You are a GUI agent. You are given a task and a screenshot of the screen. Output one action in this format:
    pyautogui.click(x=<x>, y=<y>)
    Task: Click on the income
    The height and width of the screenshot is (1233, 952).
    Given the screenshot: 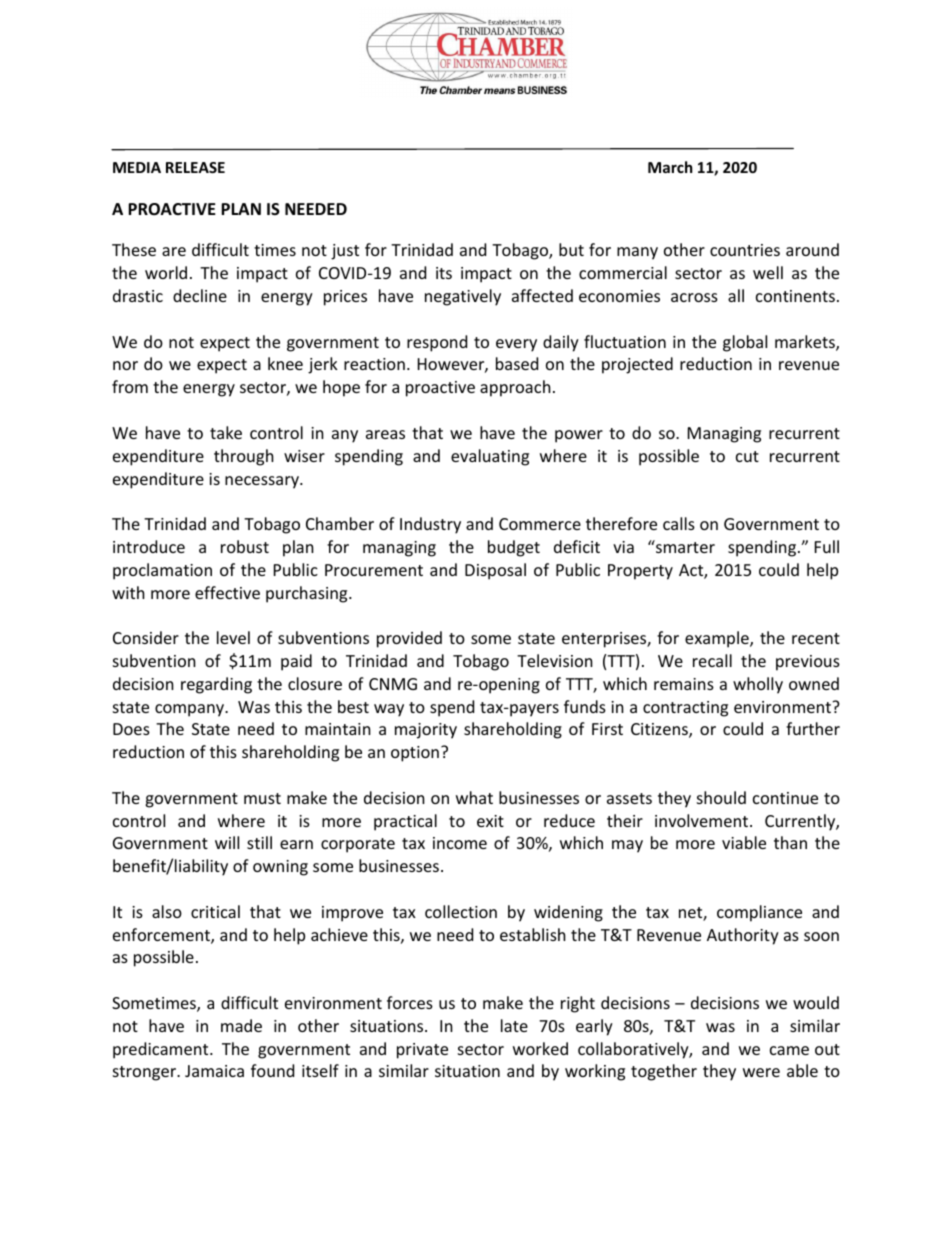 What is the action you would take?
    pyautogui.click(x=460, y=843)
